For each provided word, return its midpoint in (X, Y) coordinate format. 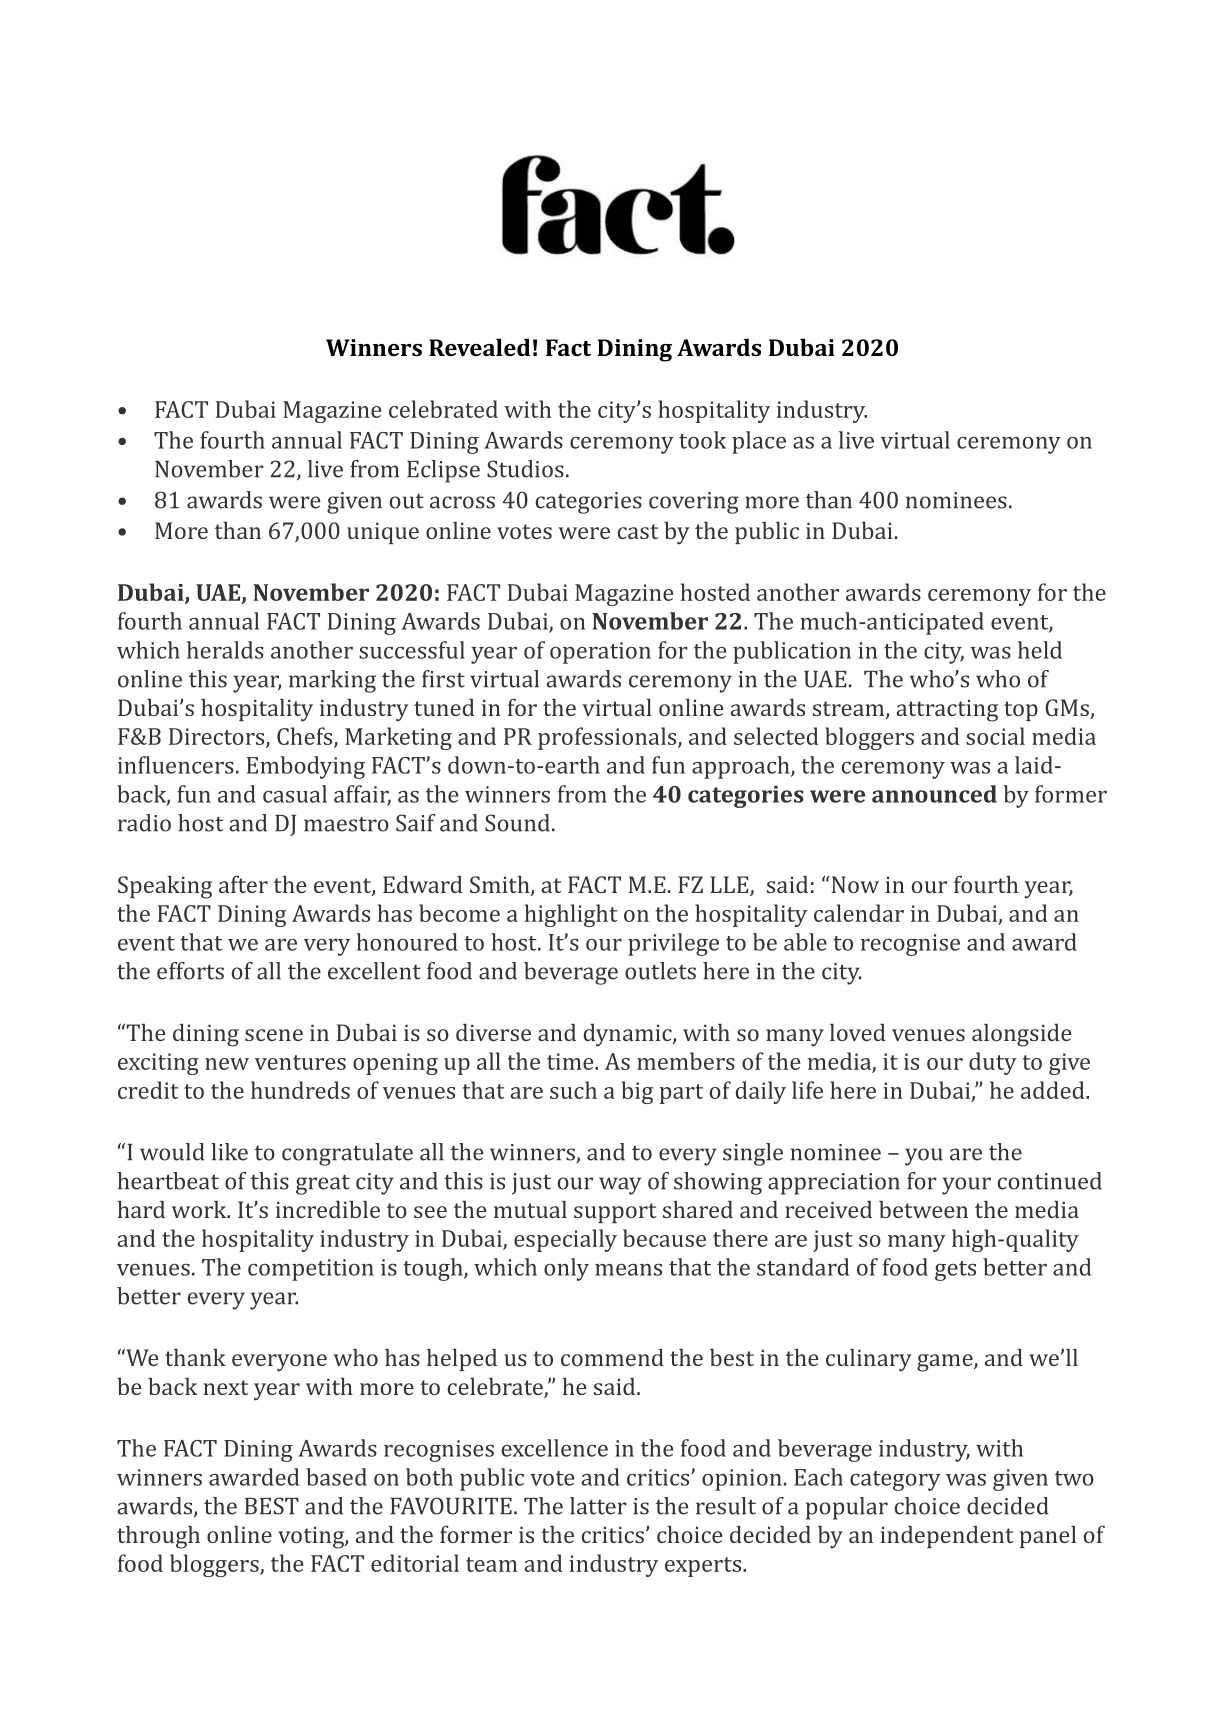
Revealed (480, 347)
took (702, 440)
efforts (190, 971)
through (158, 1537)
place (759, 442)
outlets (660, 971)
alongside (1022, 1035)
